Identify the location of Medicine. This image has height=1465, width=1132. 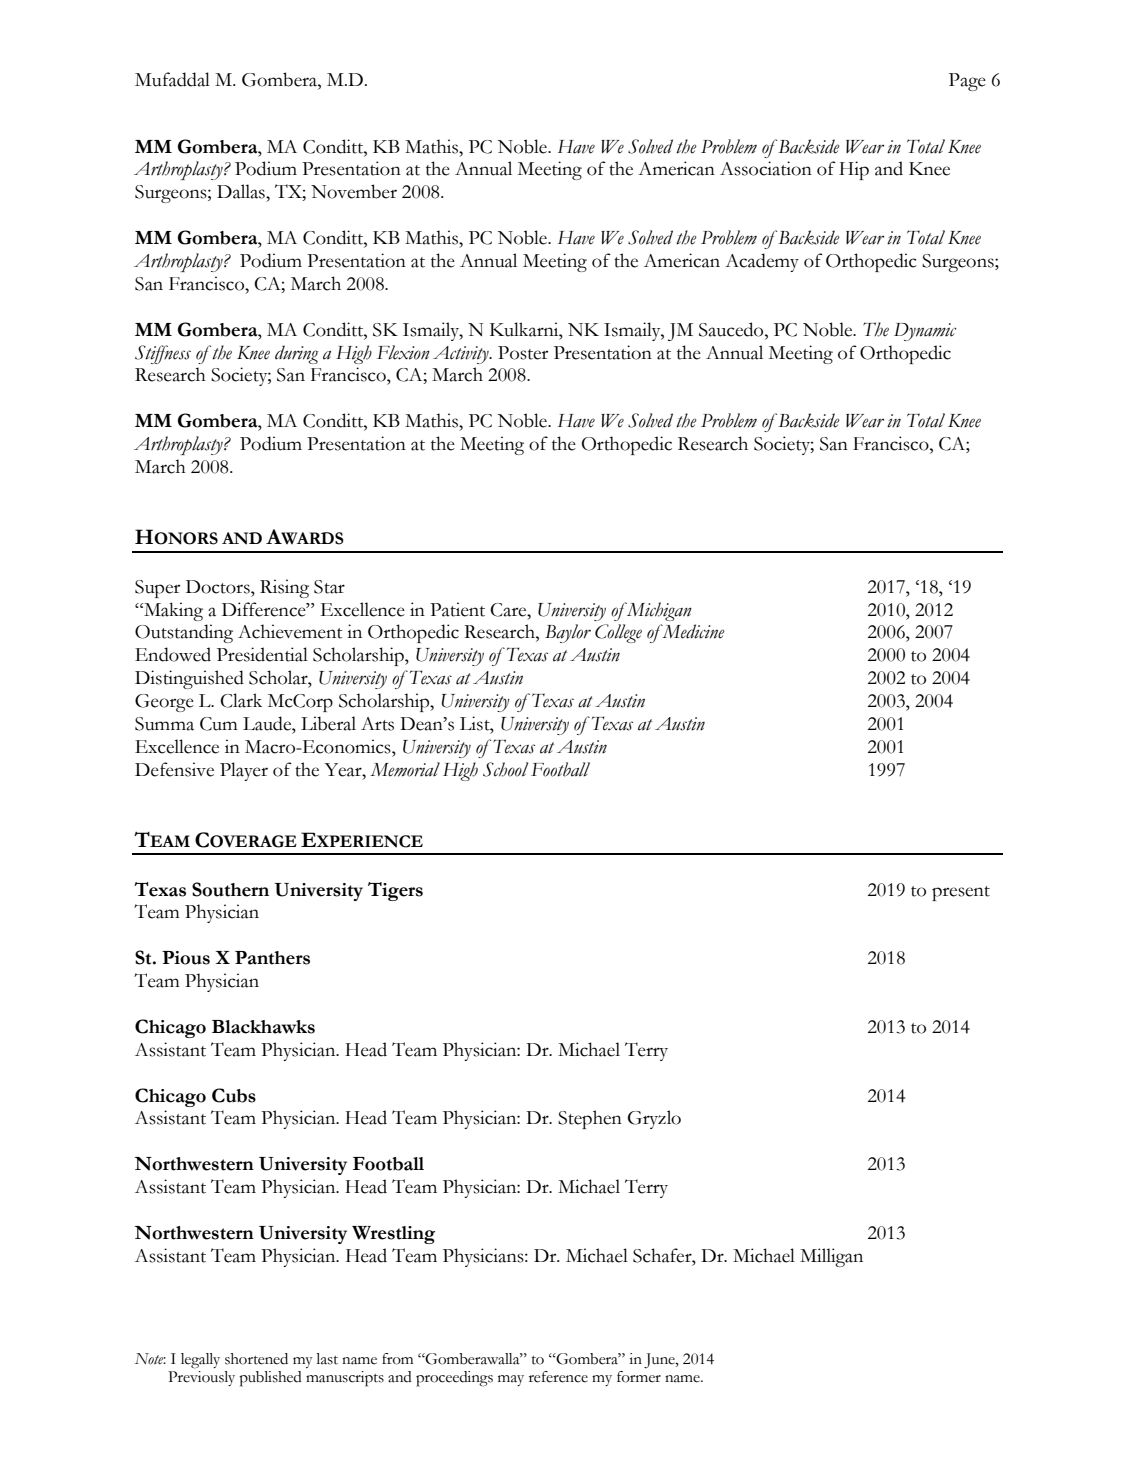
(692, 631).
